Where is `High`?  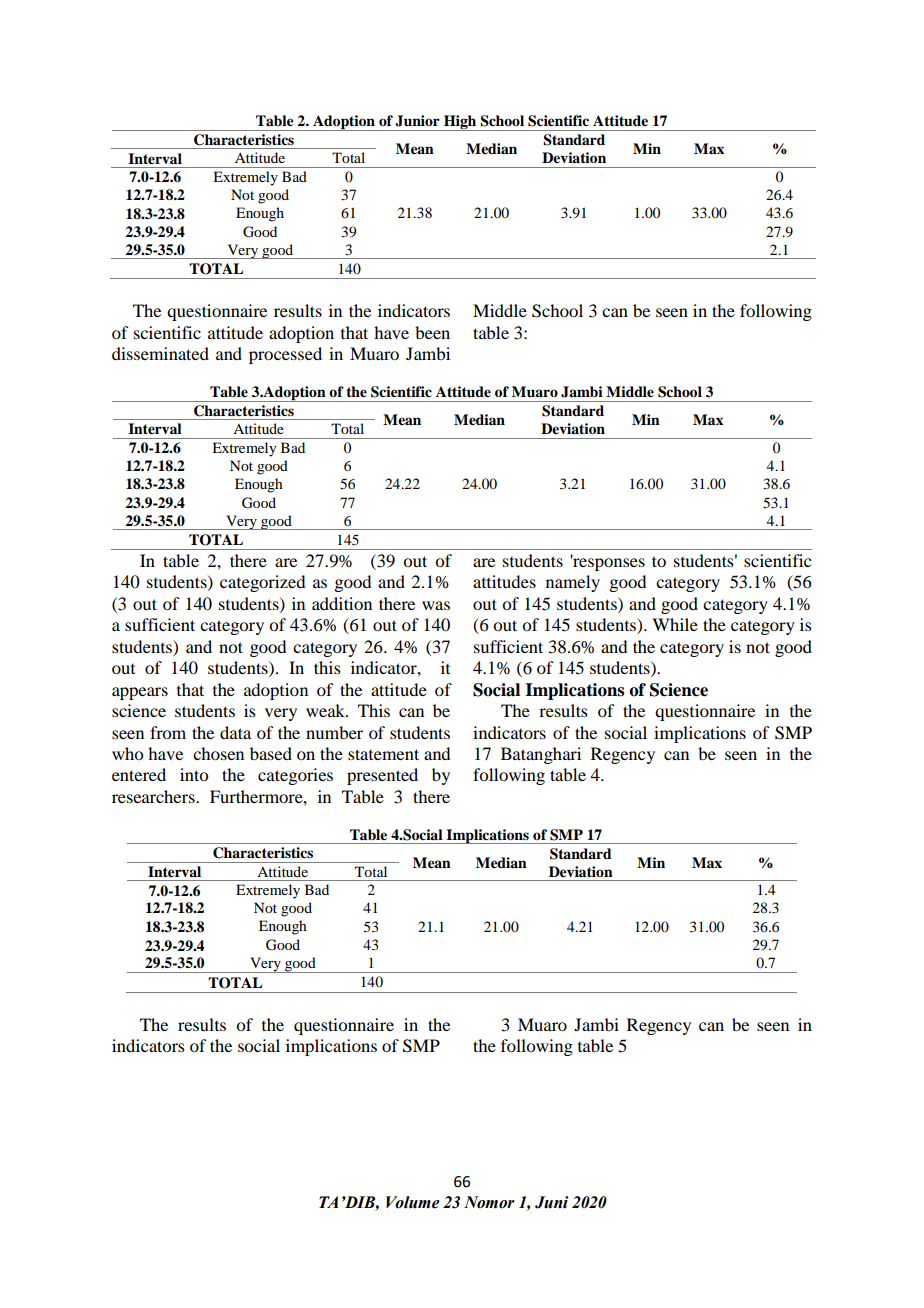 High is located at coordinates (460, 123).
